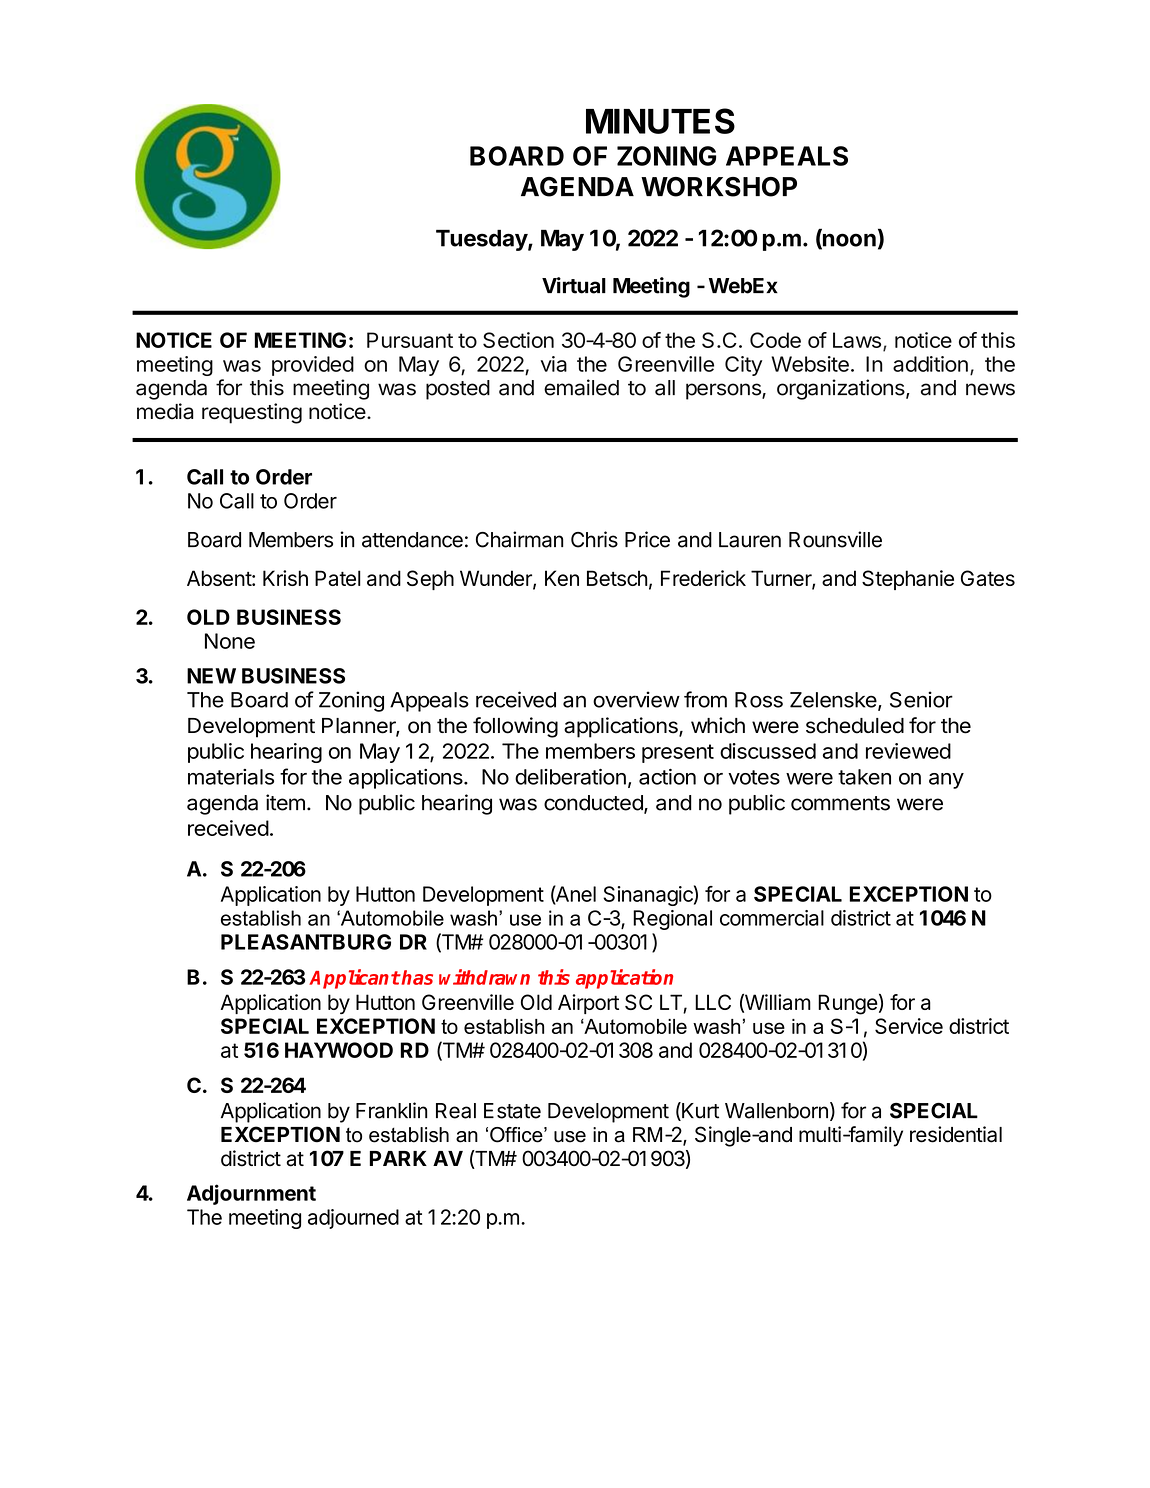  I want to click on None, so click(230, 641).
